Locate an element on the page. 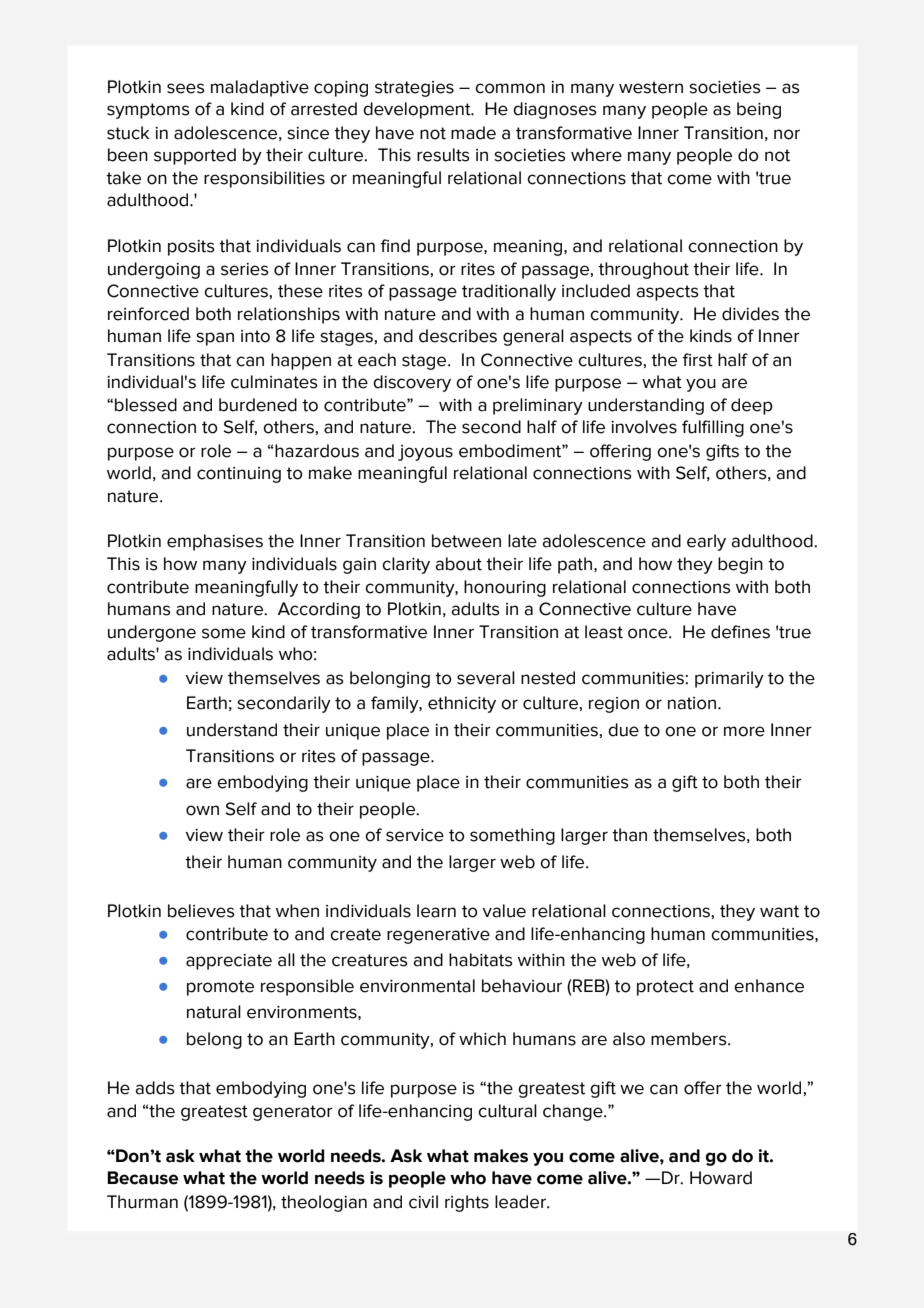 The image size is (924, 1308). early is located at coordinates (706, 542).
